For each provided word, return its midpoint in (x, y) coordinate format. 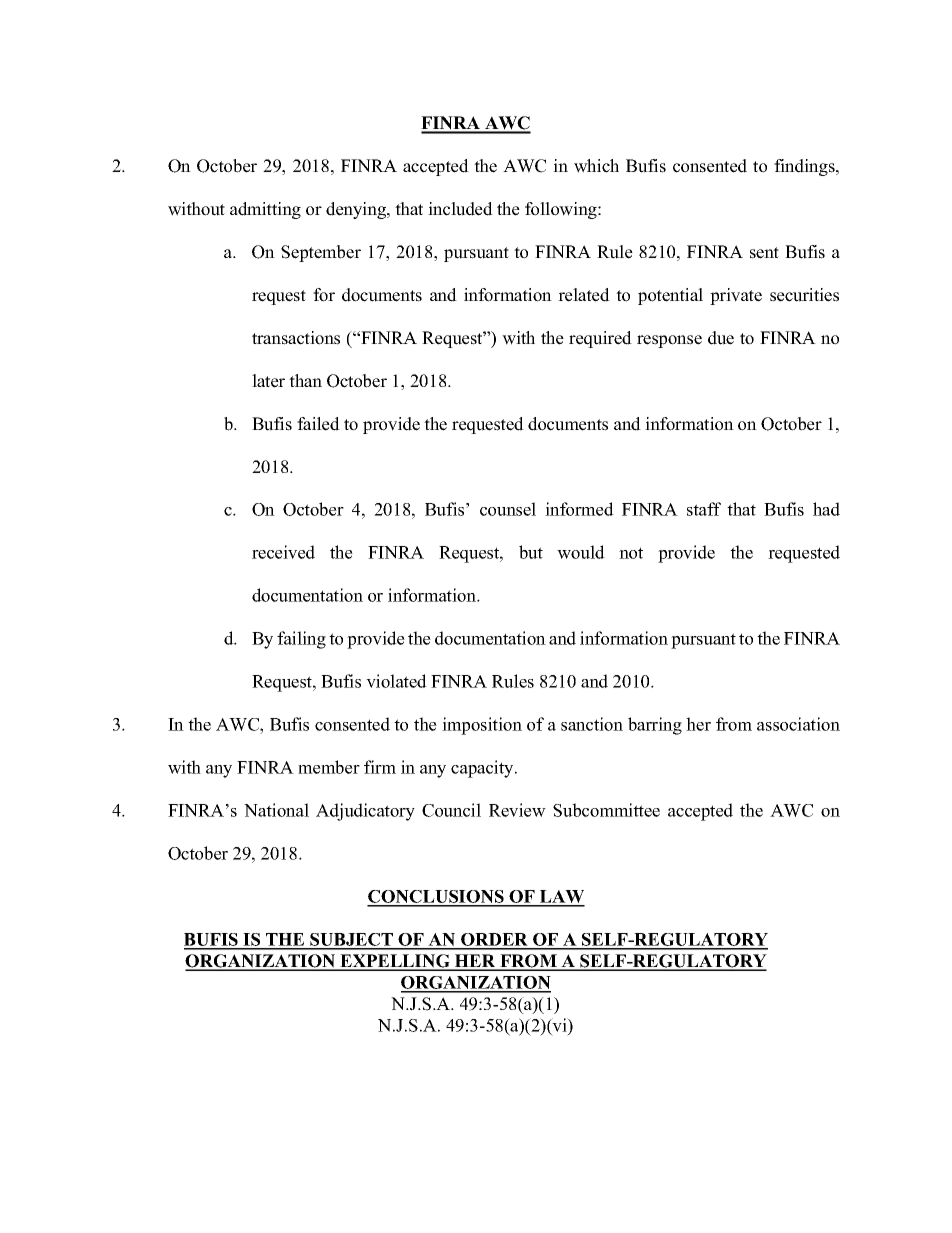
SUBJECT (352, 941)
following (562, 210)
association (798, 724)
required (600, 339)
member (329, 767)
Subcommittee (606, 810)
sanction (592, 724)
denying (357, 210)
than (305, 380)
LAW (561, 898)
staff (704, 509)
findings (805, 167)
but (531, 552)
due (721, 338)
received (283, 552)
